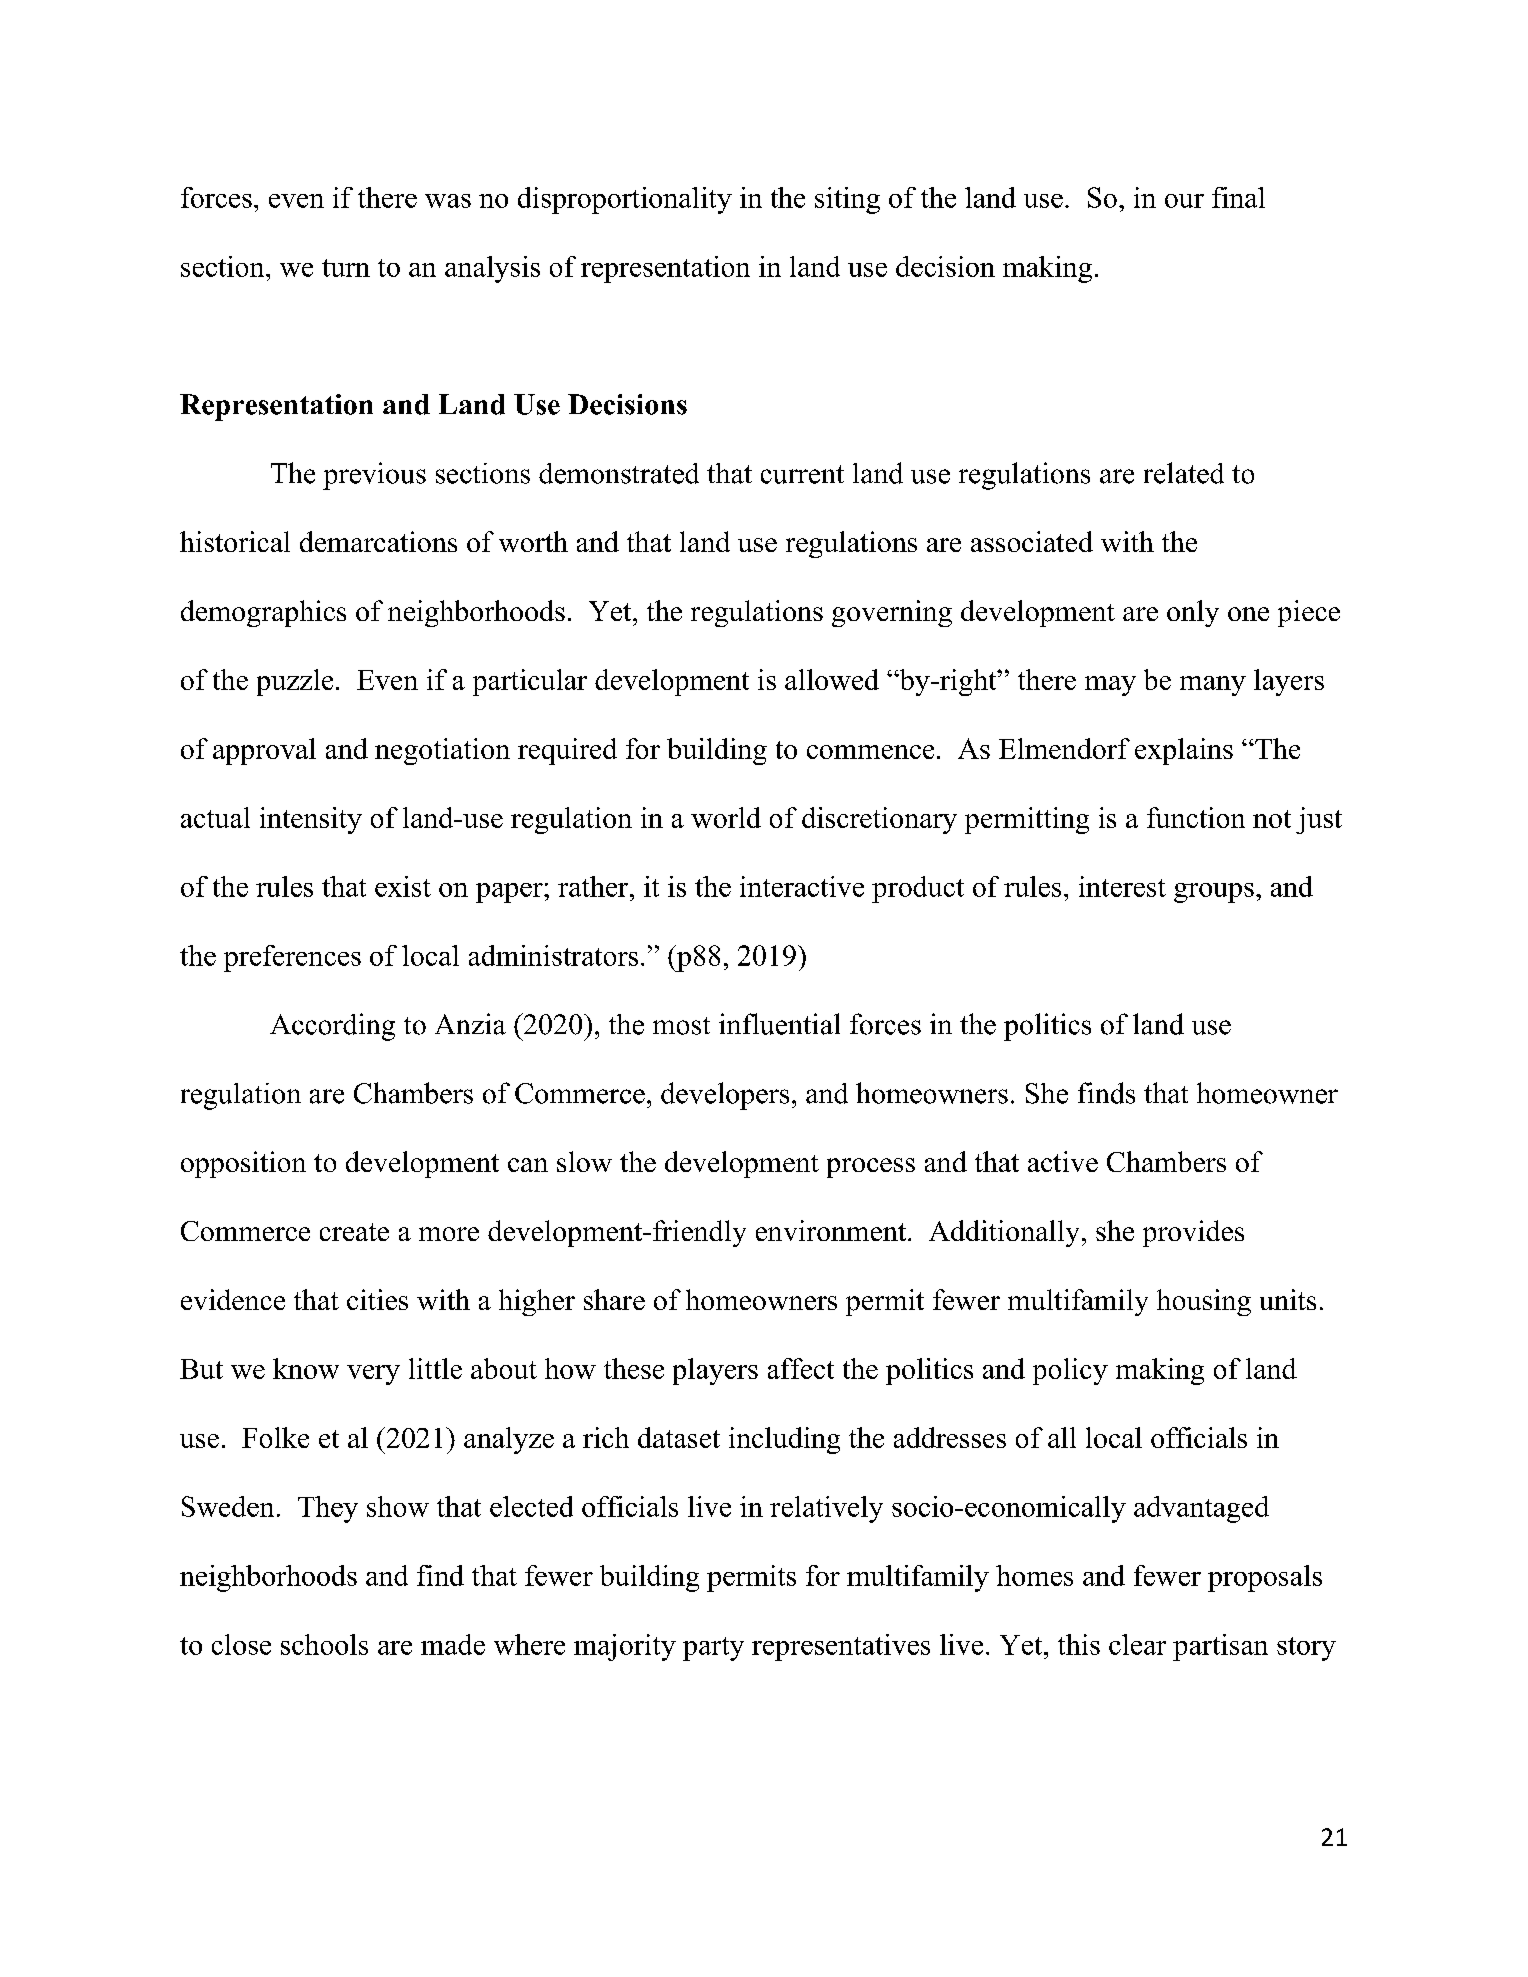 This screenshot has height=1977, width=1528. Describe the element at coordinates (243, 1164) in the screenshot. I see `opposition` at that location.
